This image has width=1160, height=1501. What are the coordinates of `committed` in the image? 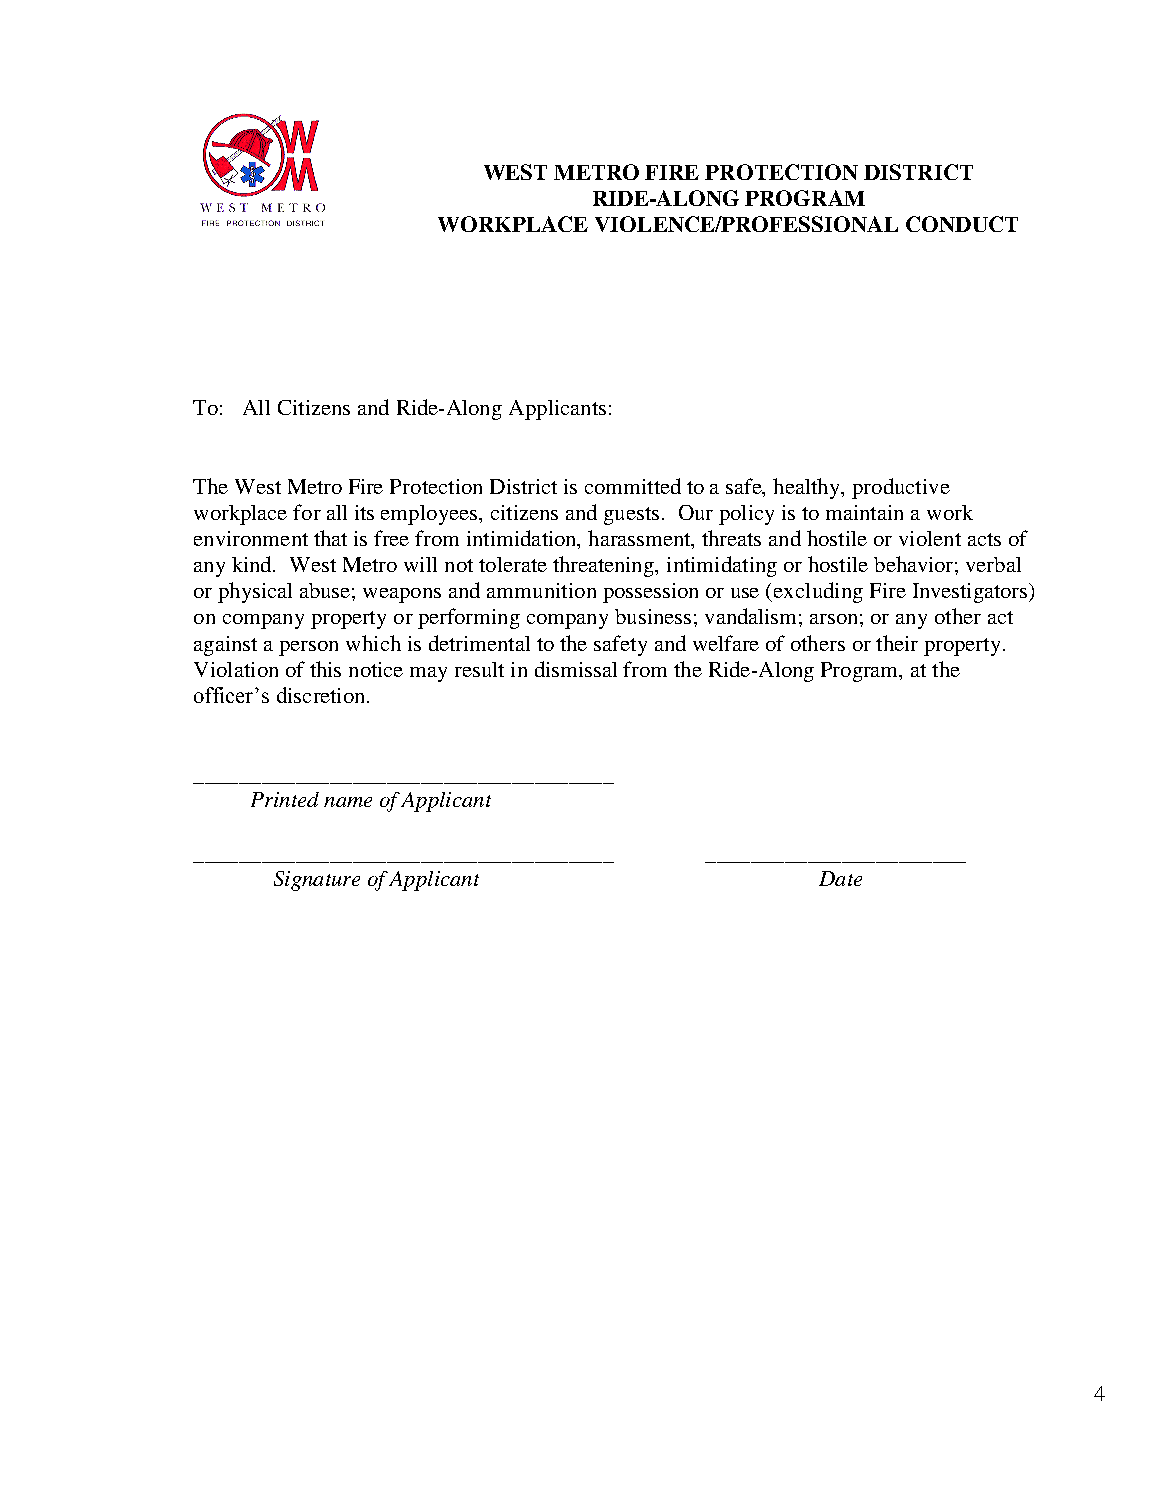 It's located at (633, 486).
